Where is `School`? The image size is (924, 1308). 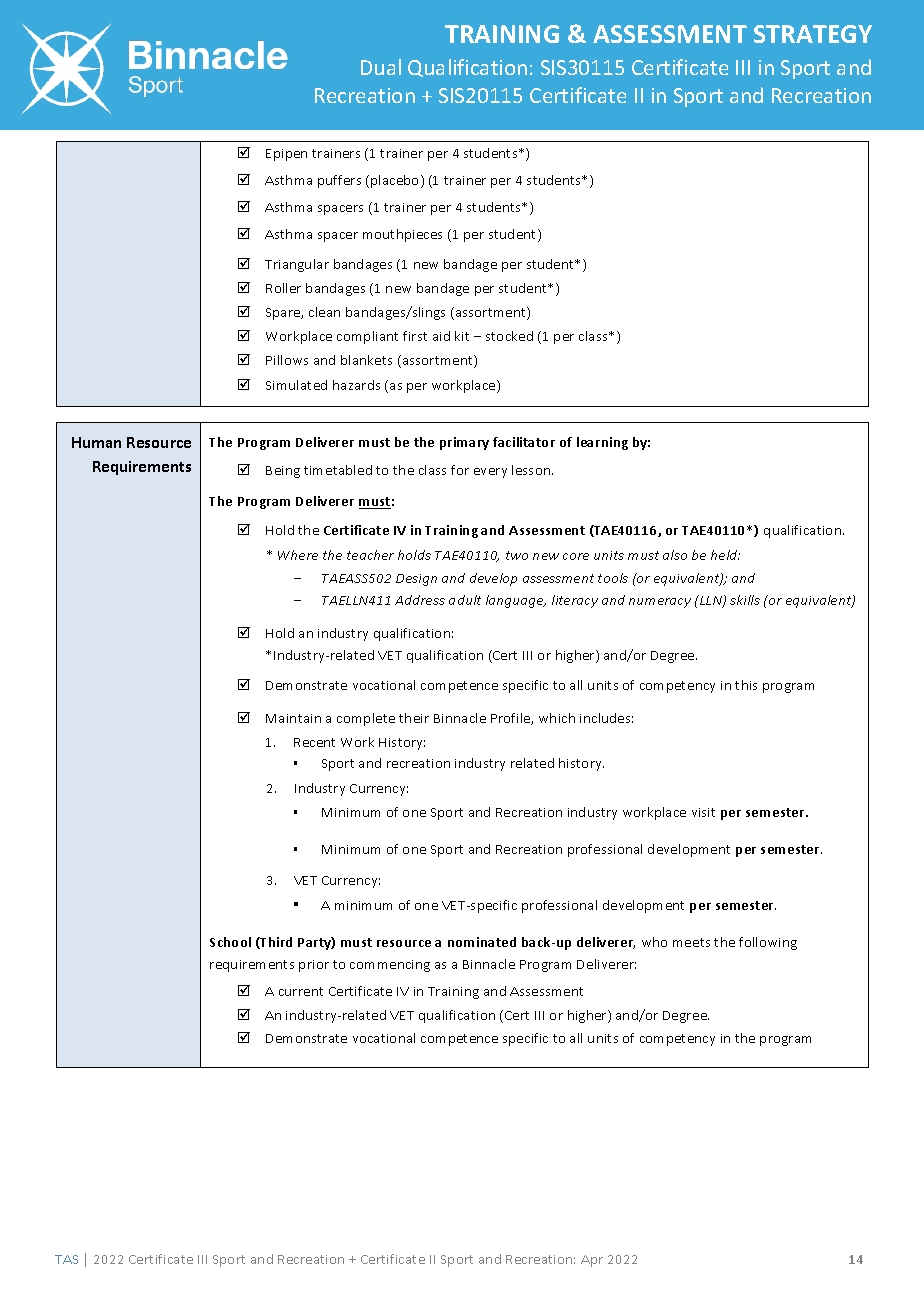
School is located at coordinates (230, 942).
